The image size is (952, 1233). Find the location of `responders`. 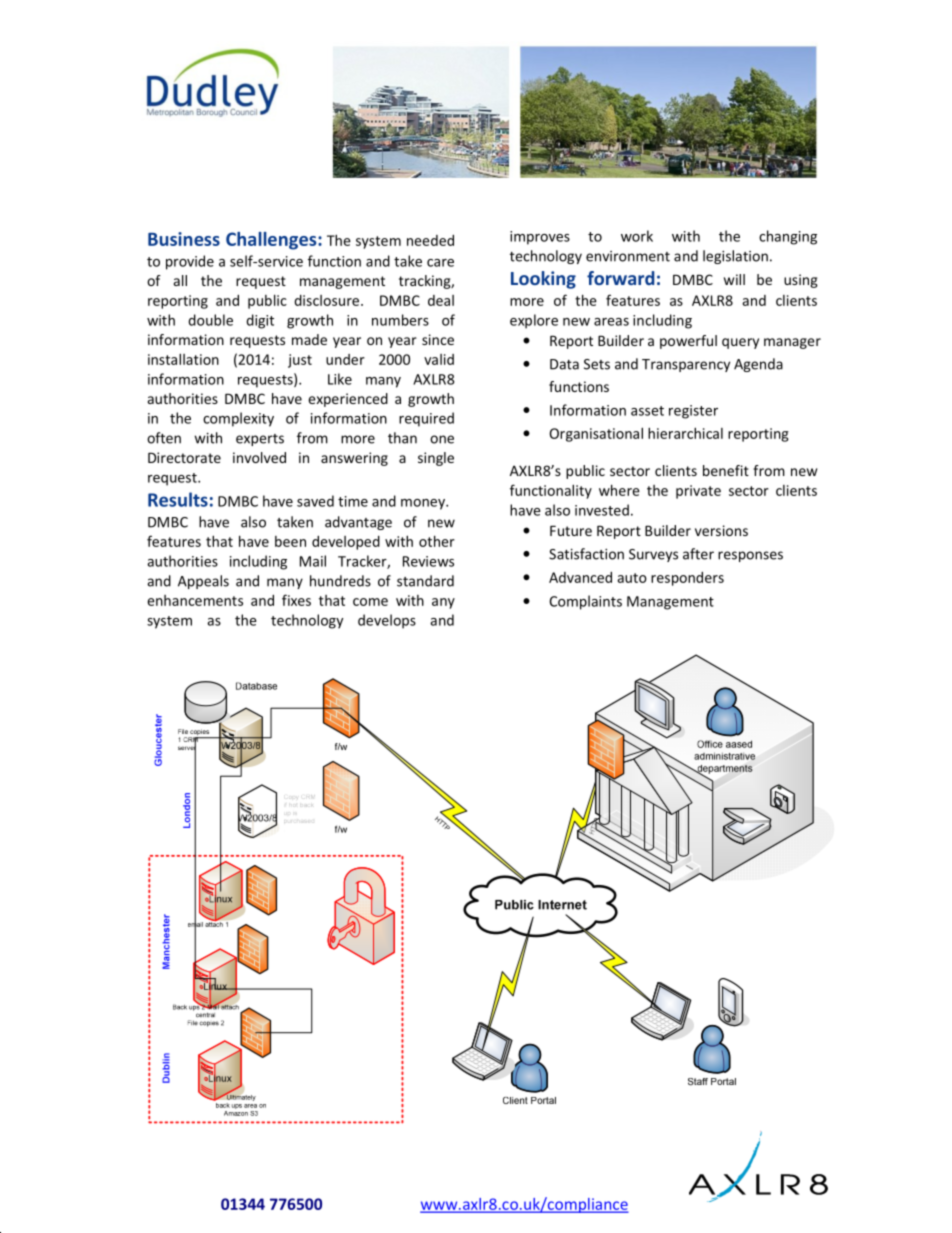

responders is located at coordinates (687, 579).
